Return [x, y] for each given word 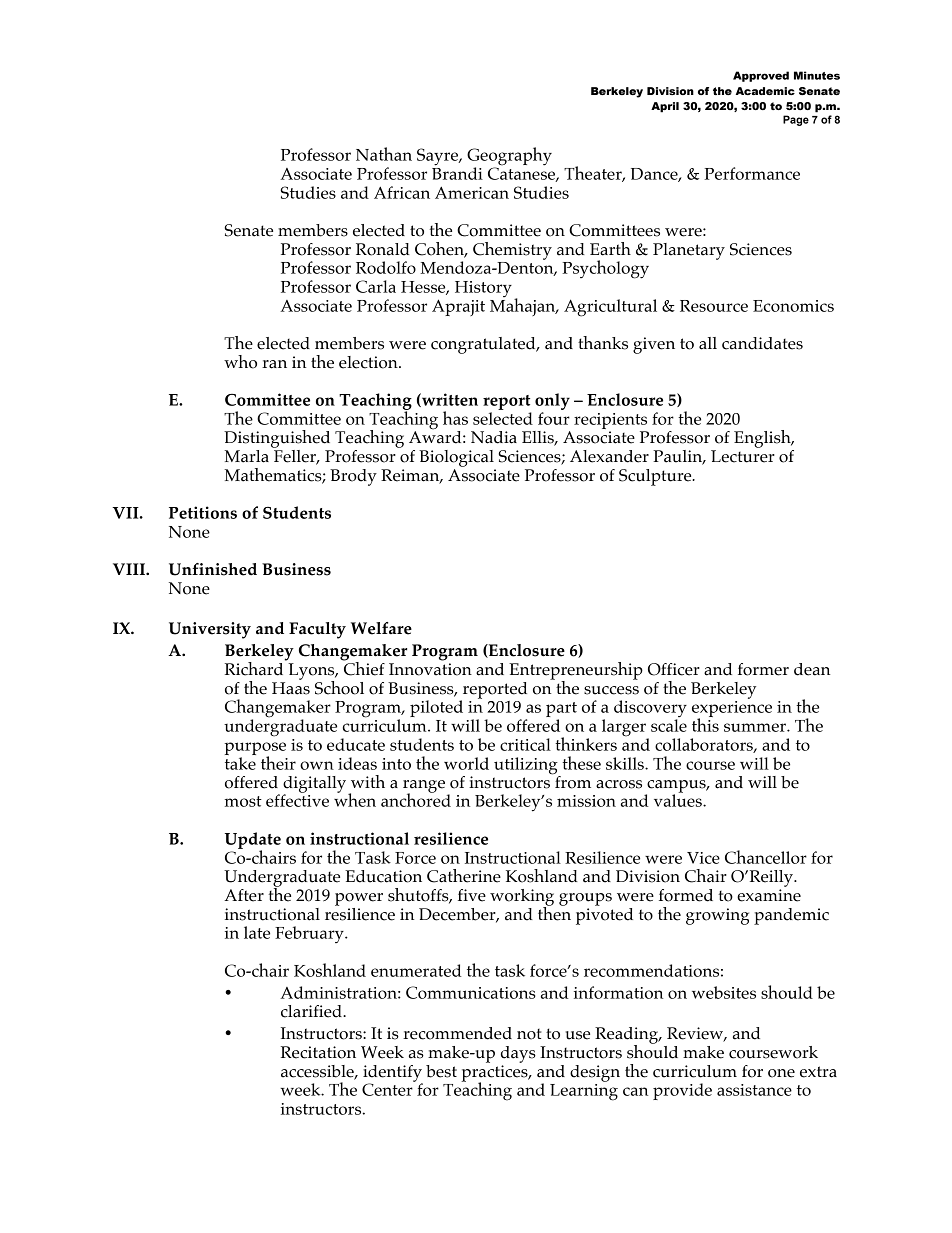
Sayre [438, 157]
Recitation [318, 1052]
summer [756, 727]
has [455, 418]
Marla [246, 456]
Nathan [384, 154]
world [466, 763]
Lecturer [743, 456]
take [240, 763]
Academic [765, 91]
